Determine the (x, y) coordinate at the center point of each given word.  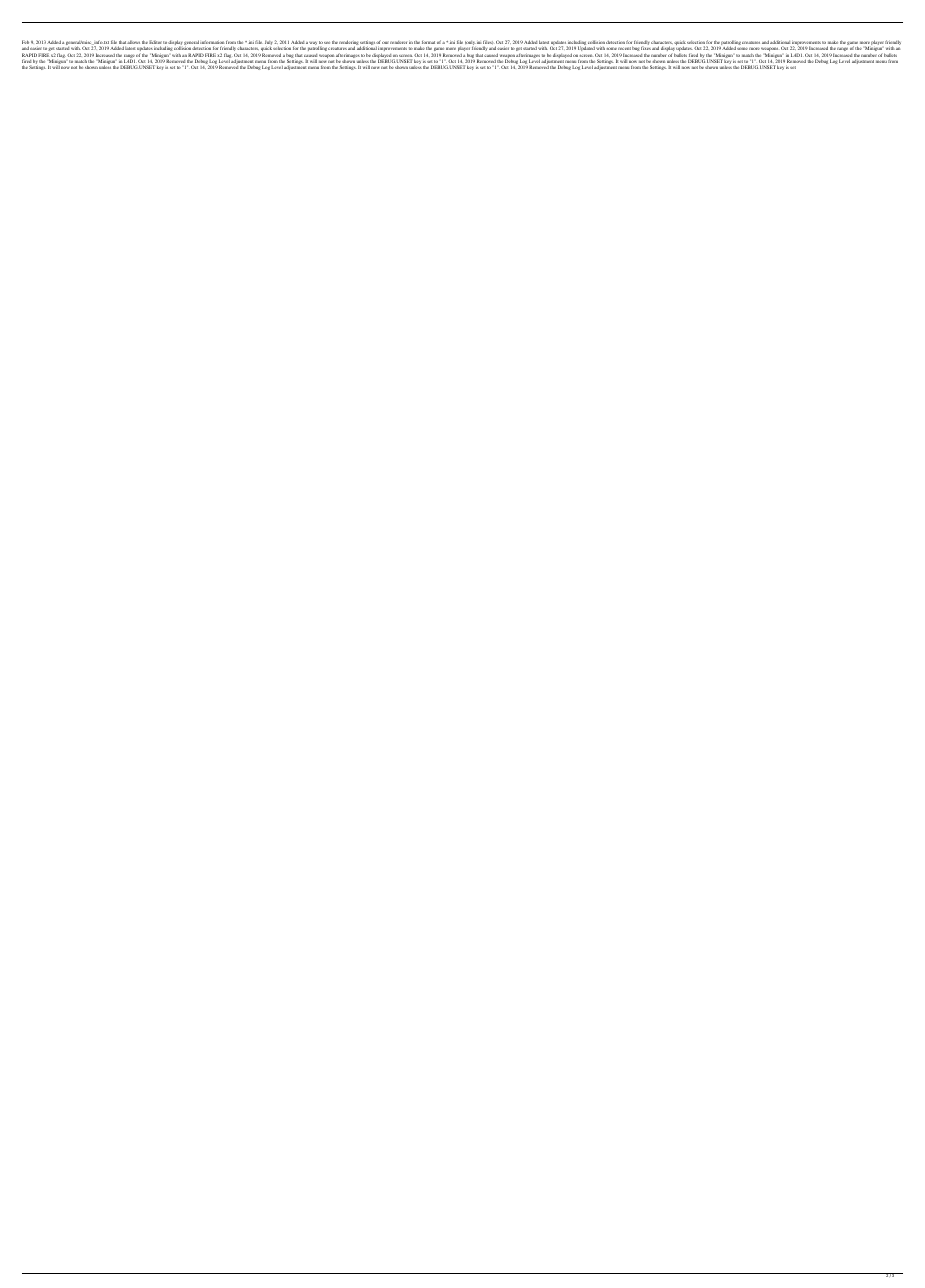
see (327, 42)
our (385, 42)
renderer (398, 42)
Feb (25, 43)
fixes (646, 48)
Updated (586, 48)
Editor (155, 43)
